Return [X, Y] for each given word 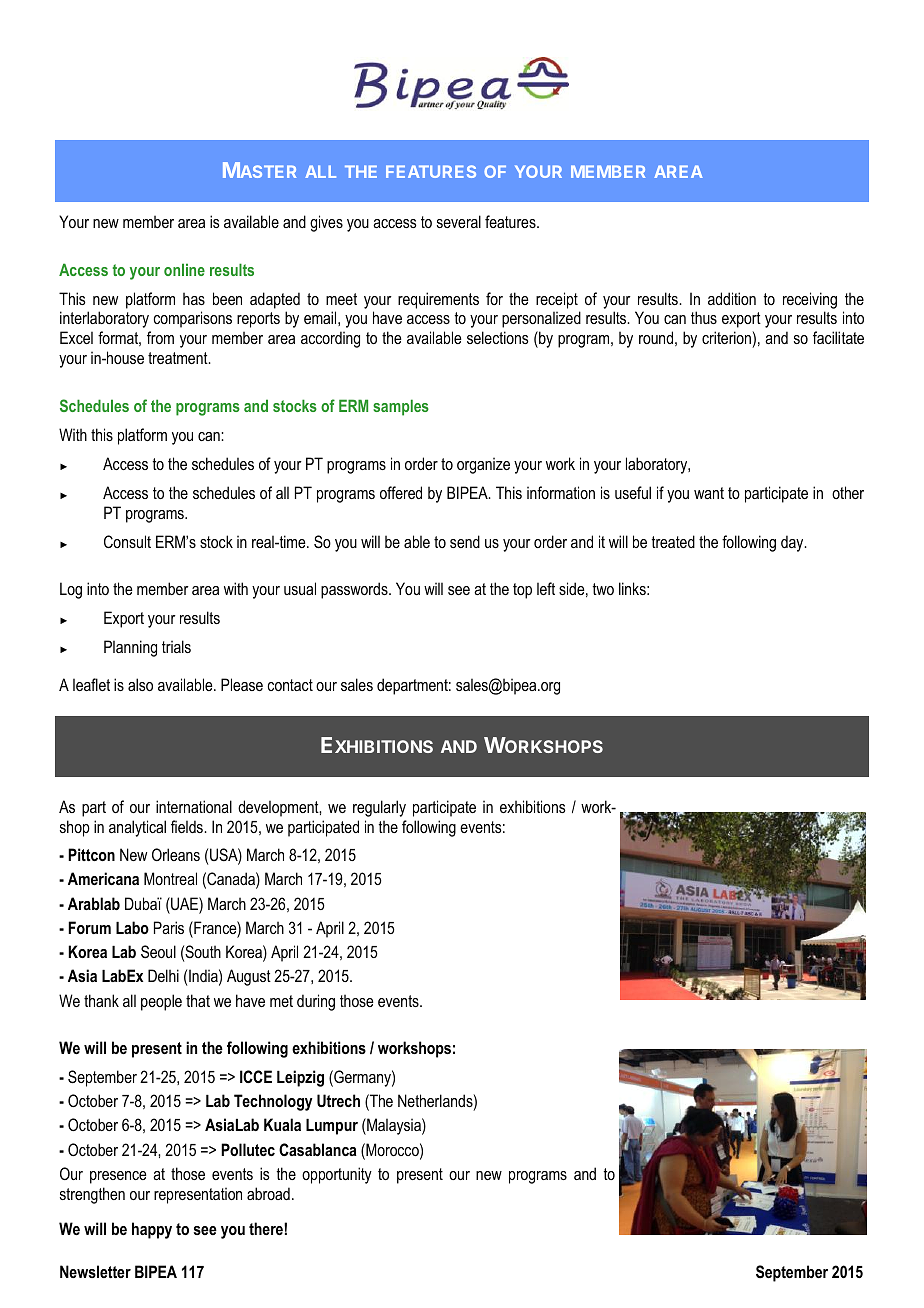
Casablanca [318, 1149]
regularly [379, 808]
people [161, 1002]
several [459, 221]
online [184, 269]
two [603, 589]
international [194, 806]
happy [152, 1230]
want [709, 493]
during [316, 1002]
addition [732, 298]
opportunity [337, 1175]
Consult [127, 541]
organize [483, 465]
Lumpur [332, 1127]
